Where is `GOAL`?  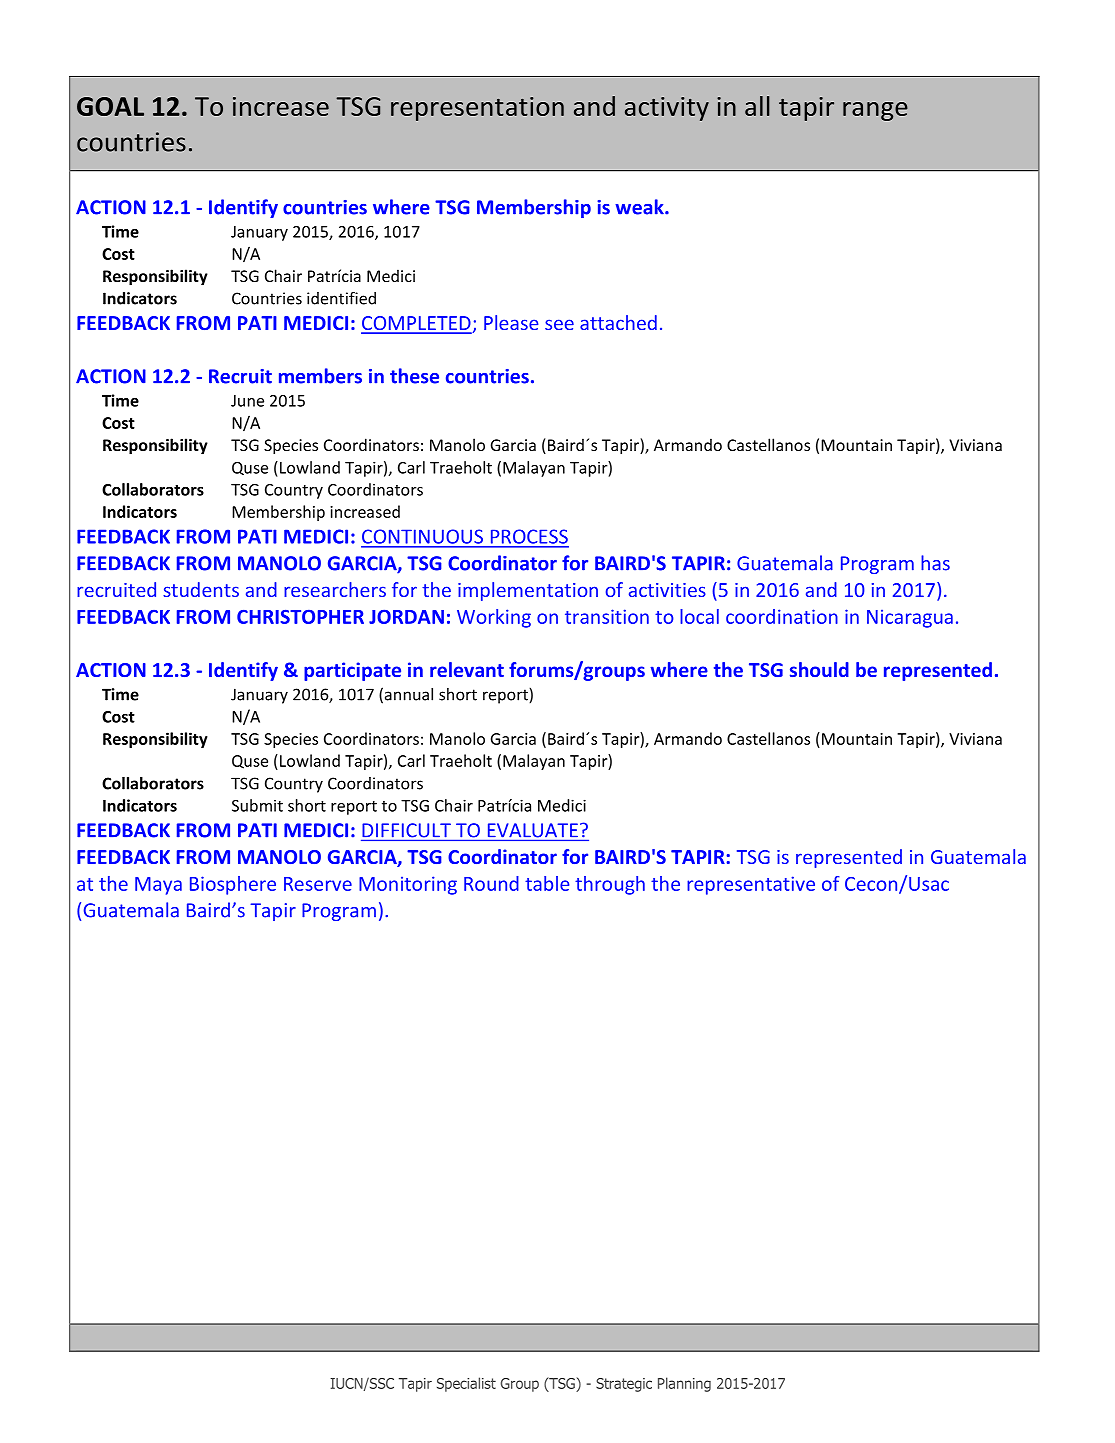 GOAL is located at coordinates (110, 106).
